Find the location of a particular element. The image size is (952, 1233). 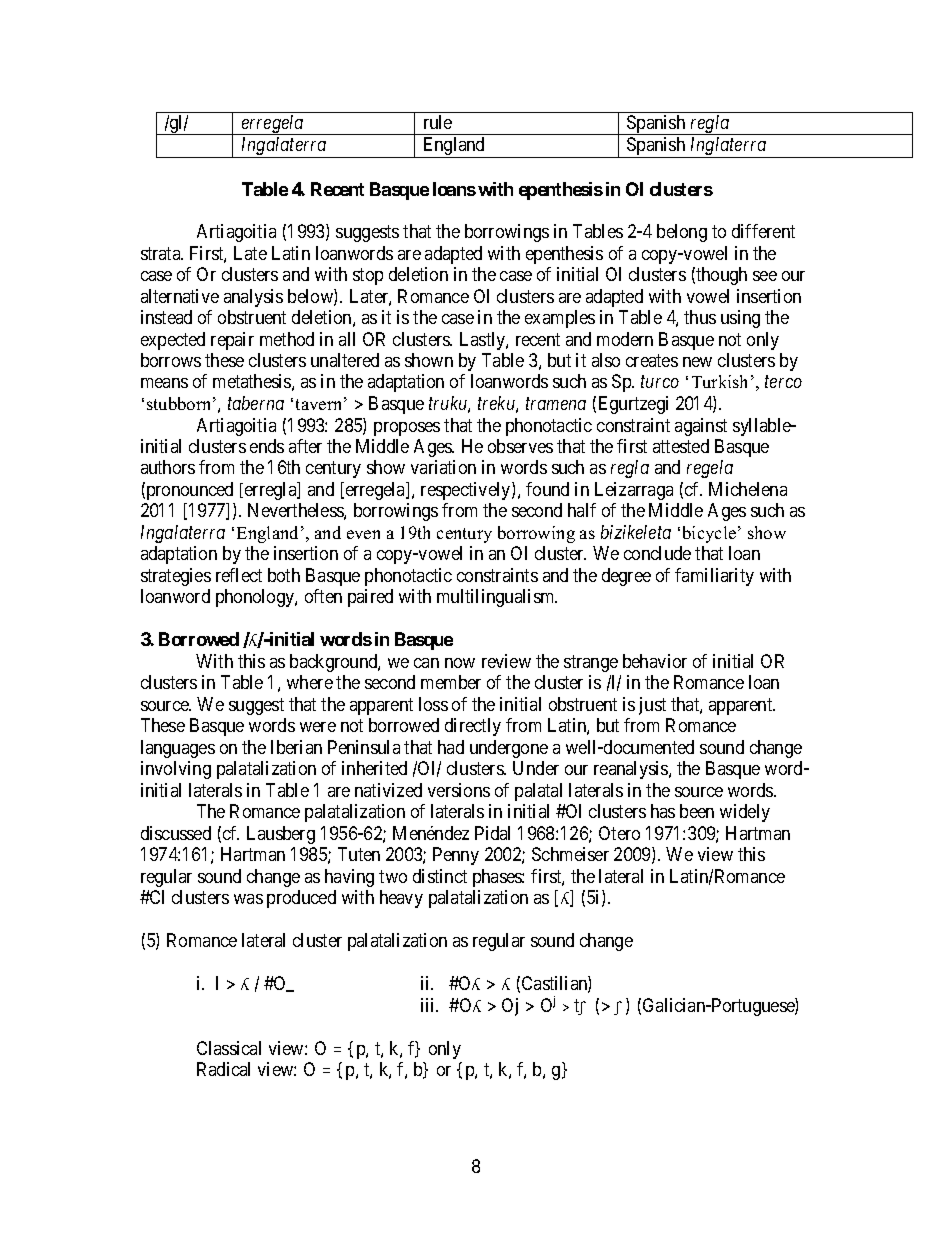

reflect is located at coordinates (239, 575).
